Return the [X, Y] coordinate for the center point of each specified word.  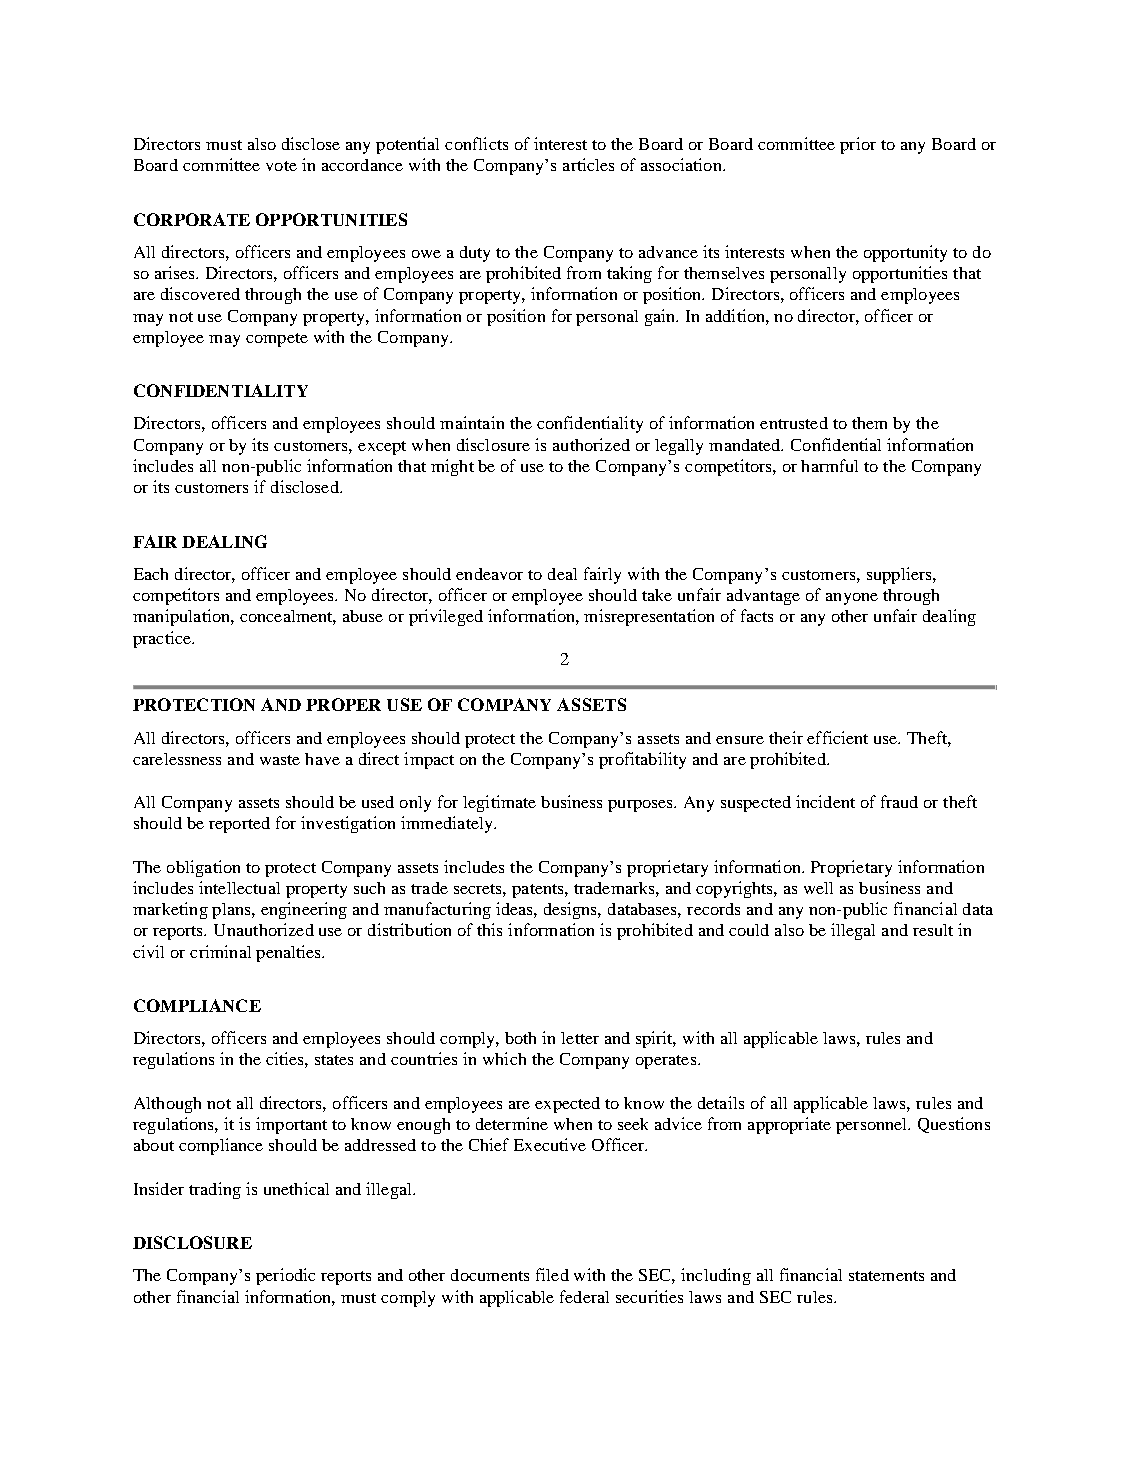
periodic [285, 1276]
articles [588, 164]
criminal [220, 951]
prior [858, 145]
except [382, 448]
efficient [837, 737]
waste [280, 760]
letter [580, 1038]
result [933, 930]
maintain [472, 422]
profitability [642, 760]
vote [281, 166]
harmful [829, 465]
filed [552, 1274]
